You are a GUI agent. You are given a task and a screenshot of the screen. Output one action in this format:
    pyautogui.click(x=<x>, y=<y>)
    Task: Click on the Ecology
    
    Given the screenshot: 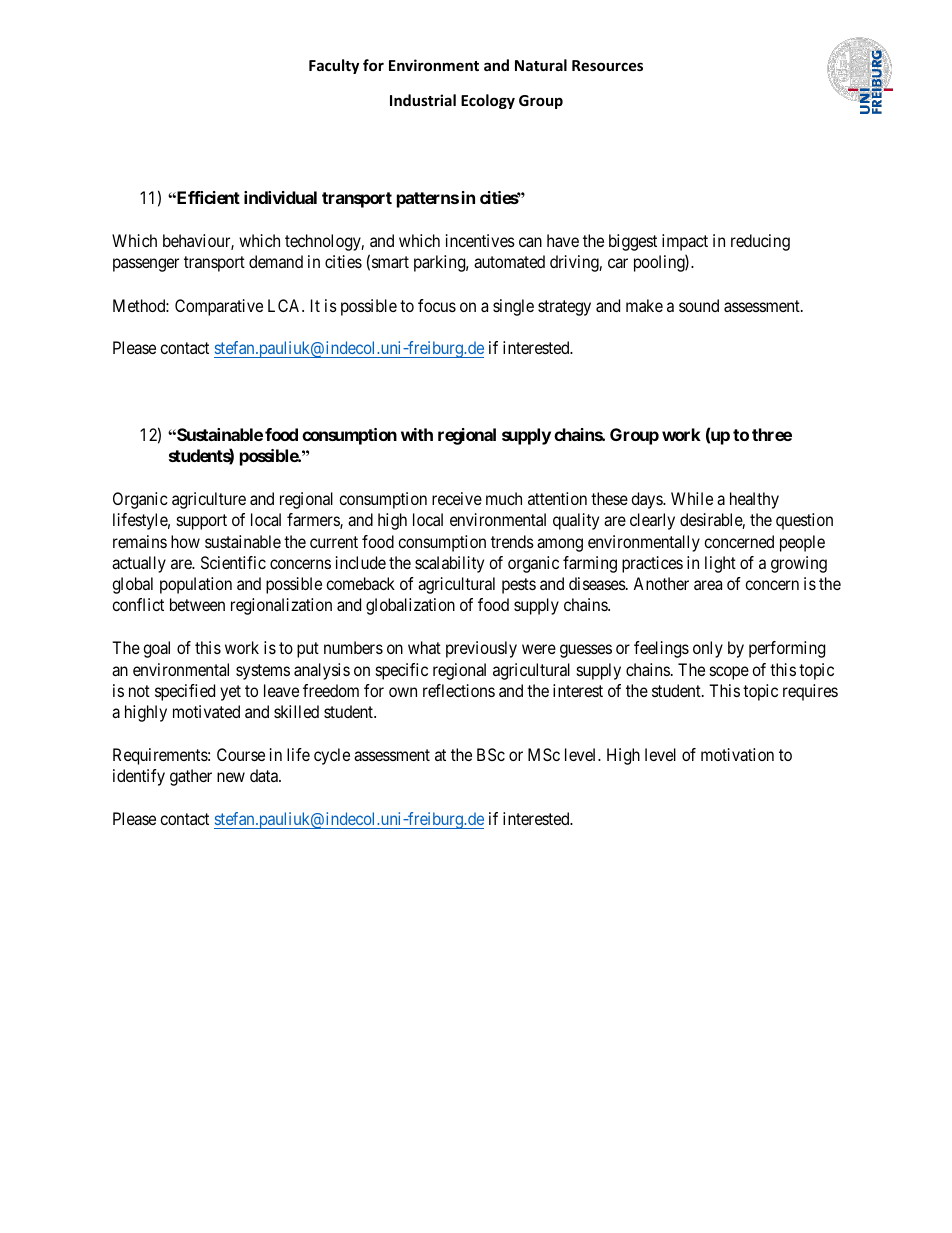 What is the action you would take?
    pyautogui.click(x=488, y=101)
